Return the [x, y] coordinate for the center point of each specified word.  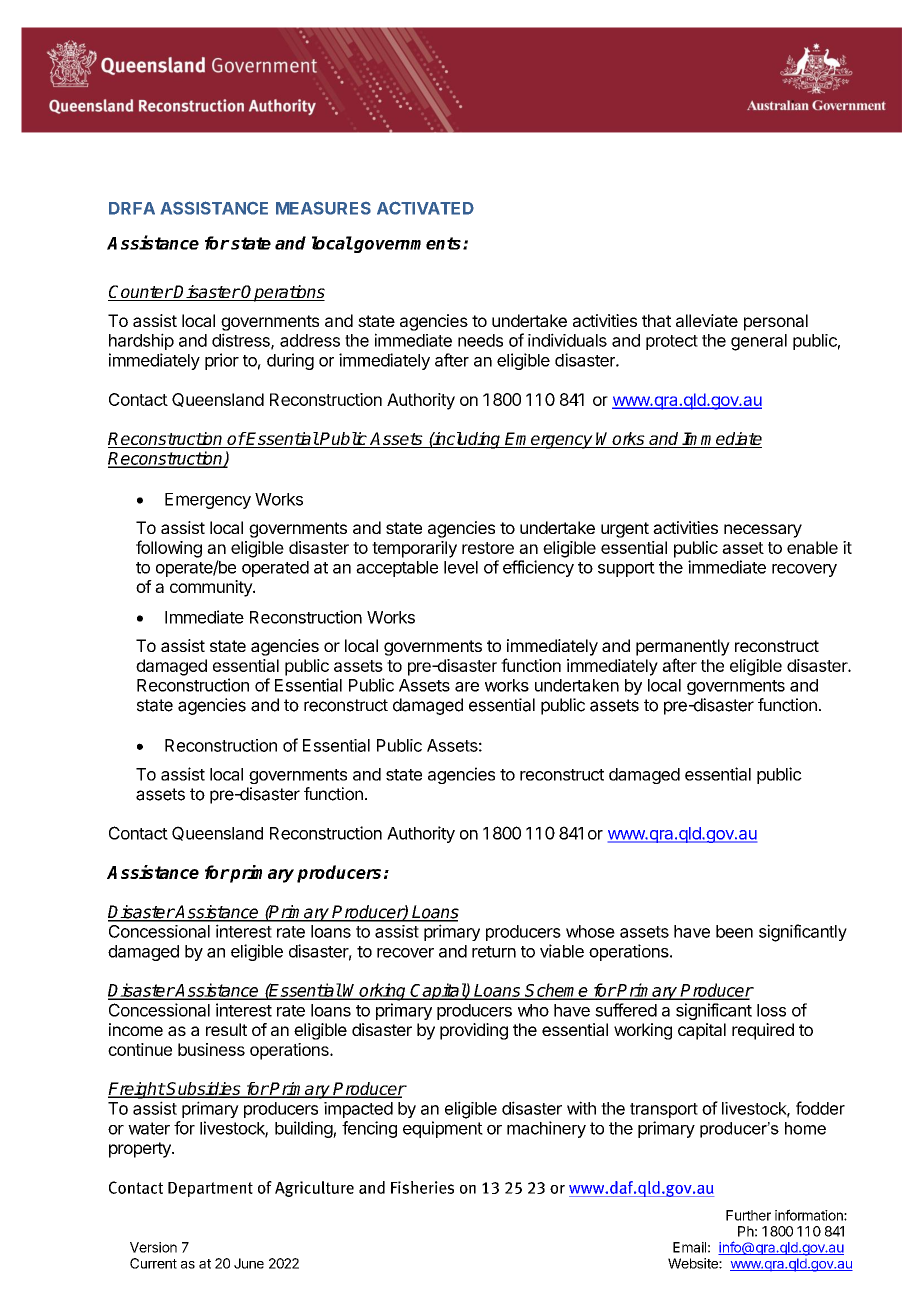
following [169, 549]
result [226, 1029]
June [249, 1263]
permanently [683, 647]
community [212, 588]
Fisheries [422, 1187]
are [467, 687]
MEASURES [323, 208]
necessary [763, 531]
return [494, 952]
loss [771, 1010]
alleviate [707, 320]
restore [488, 548]
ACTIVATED [425, 208]
